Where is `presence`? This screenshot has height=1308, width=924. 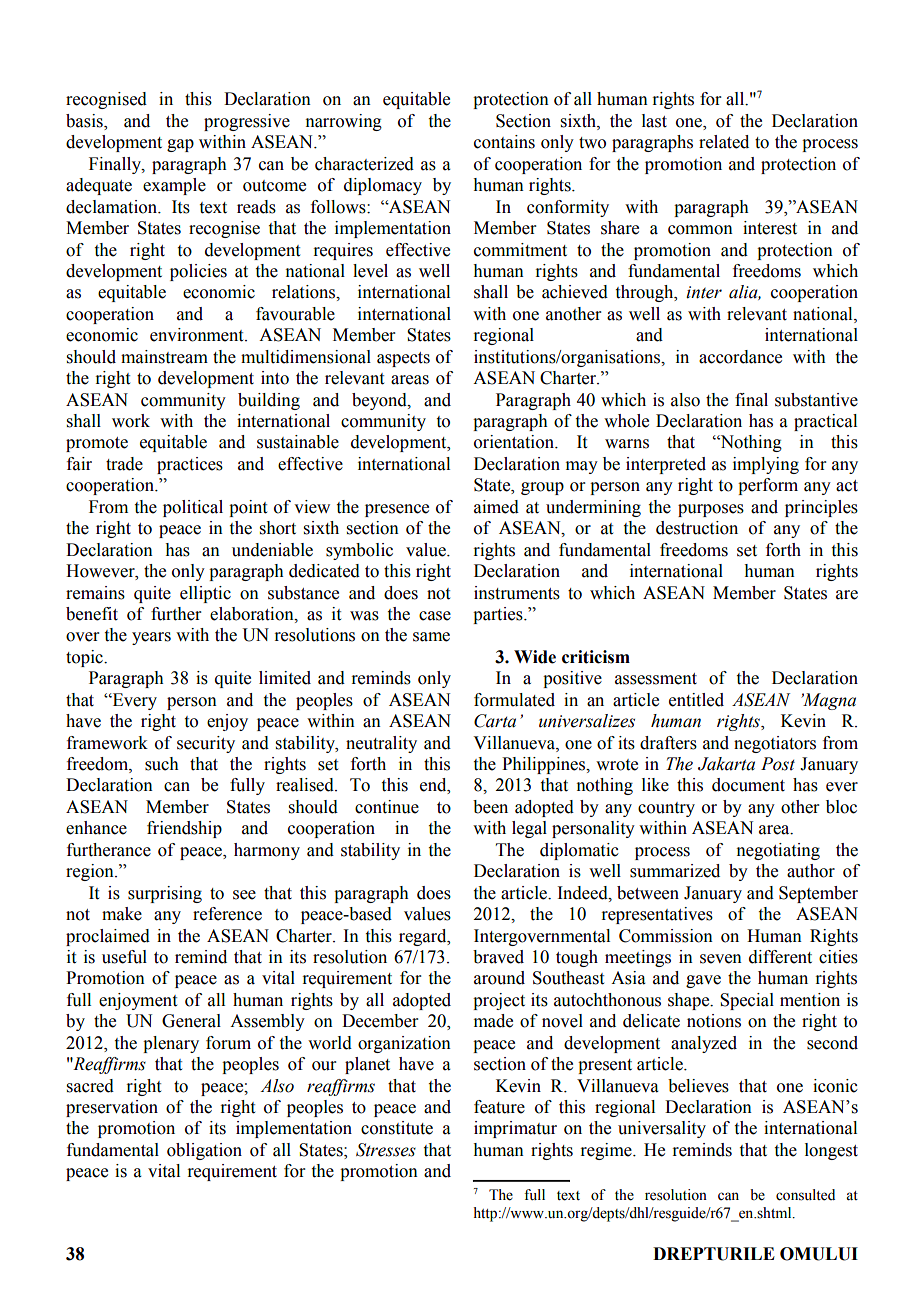 presence is located at coordinates (397, 510).
